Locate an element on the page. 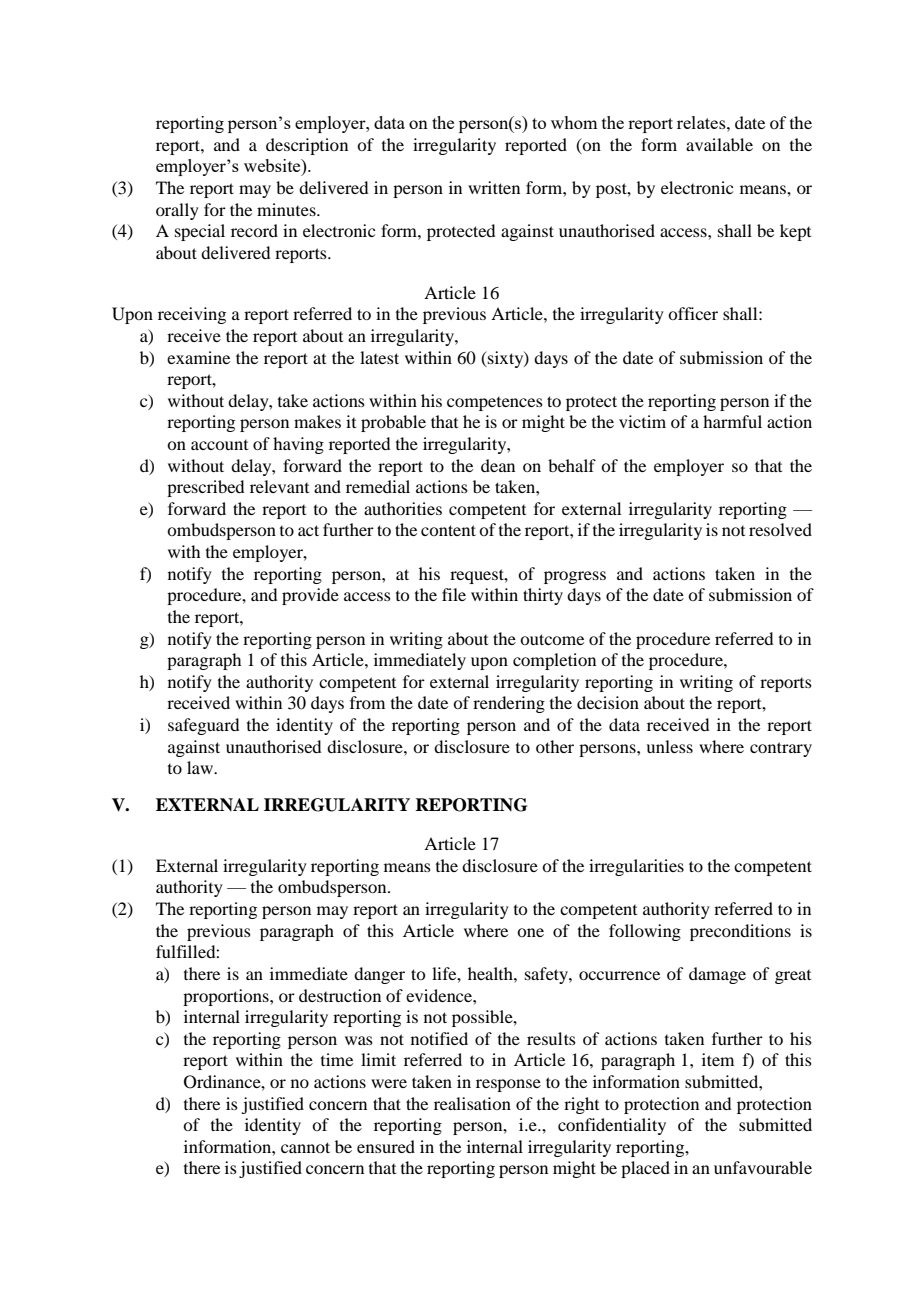 This document has height=1308, width=924. description is located at coordinates (307, 146).
